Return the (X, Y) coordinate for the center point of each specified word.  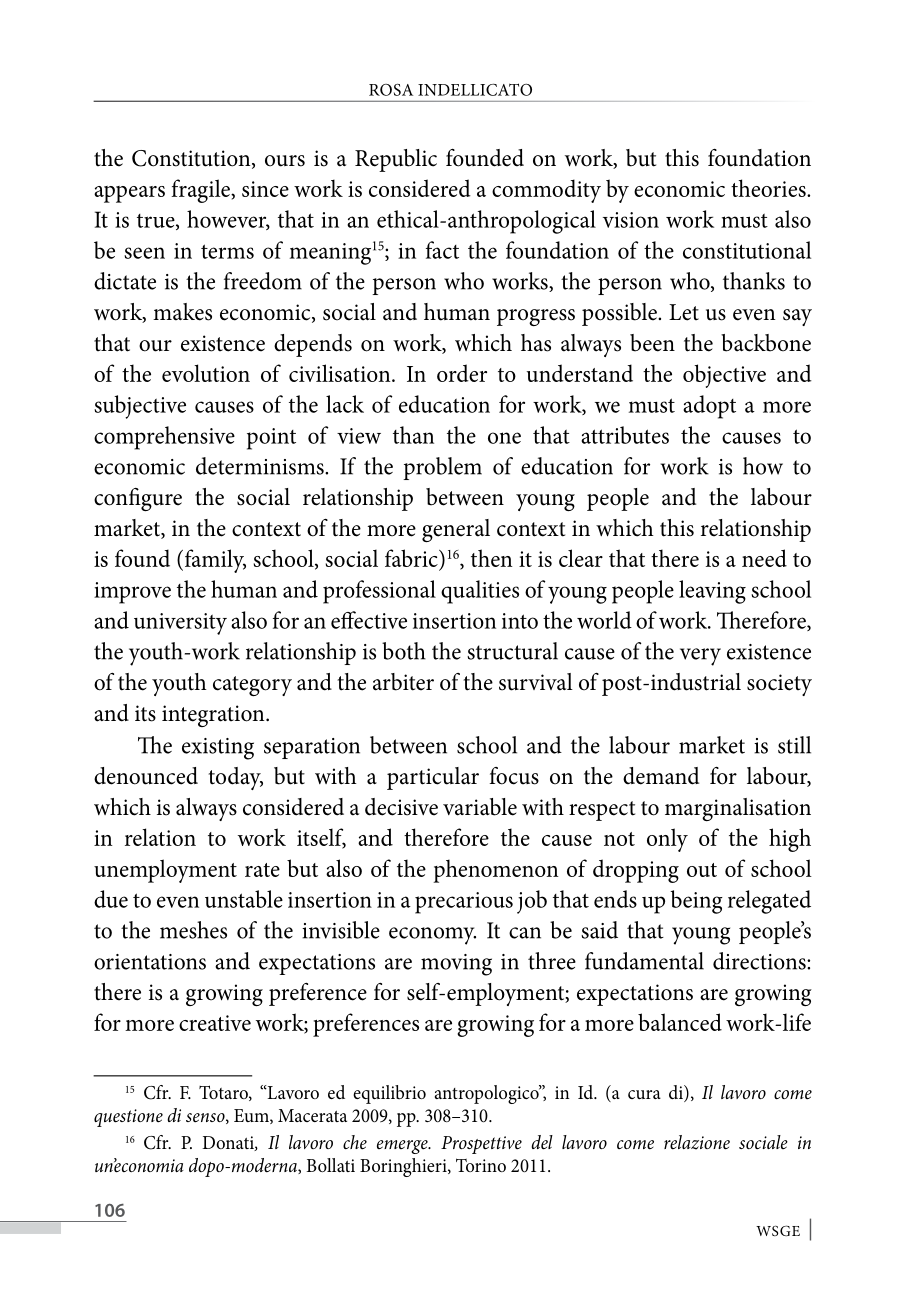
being (696, 902)
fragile (202, 191)
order (462, 373)
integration (214, 716)
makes (182, 312)
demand (661, 776)
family (214, 561)
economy (432, 936)
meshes (193, 930)
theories (769, 188)
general (456, 530)
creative (215, 1023)
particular (433, 778)
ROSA (391, 90)
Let (684, 312)
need (764, 558)
